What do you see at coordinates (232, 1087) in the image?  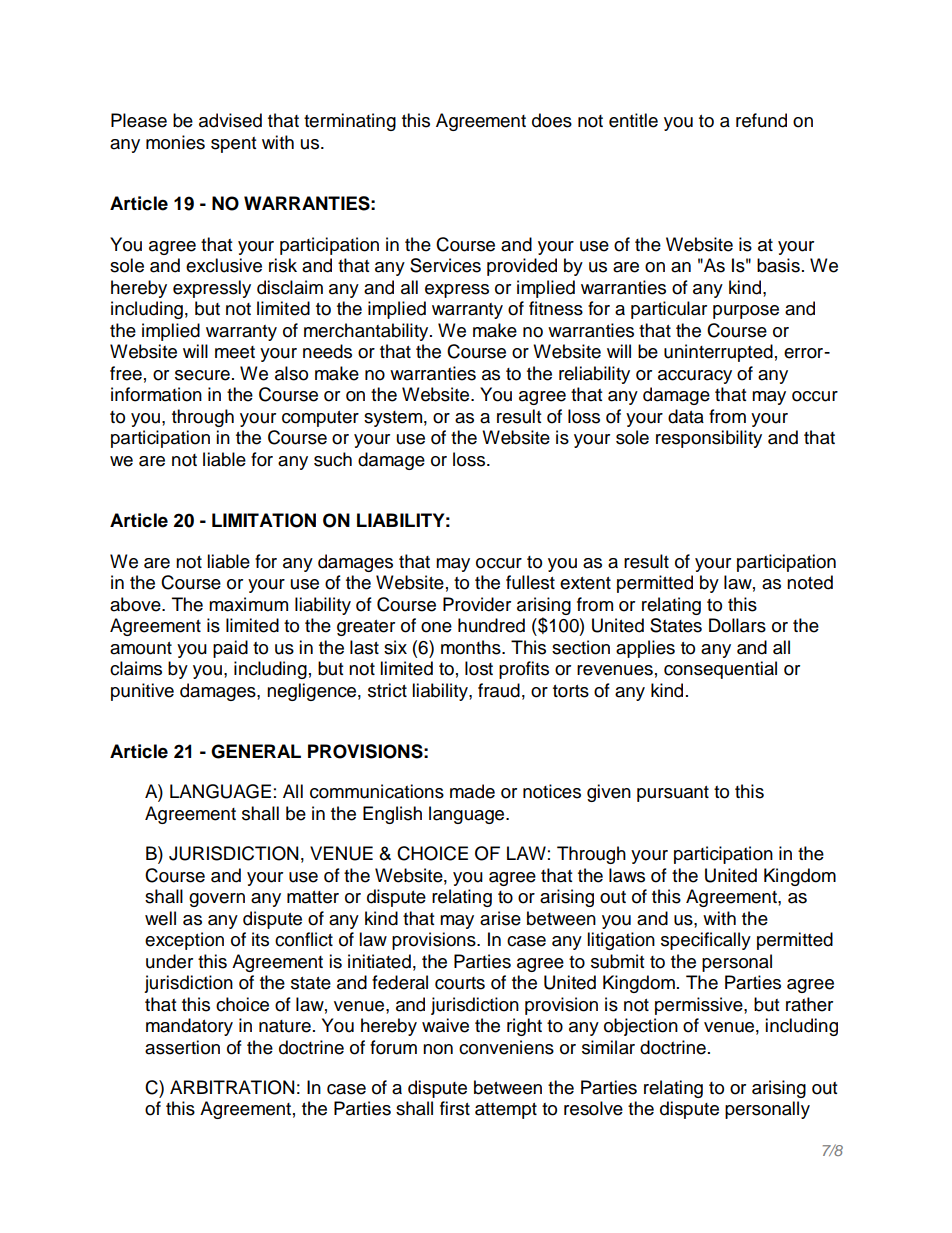 I see `ARBITRATION` at bounding box center [232, 1087].
